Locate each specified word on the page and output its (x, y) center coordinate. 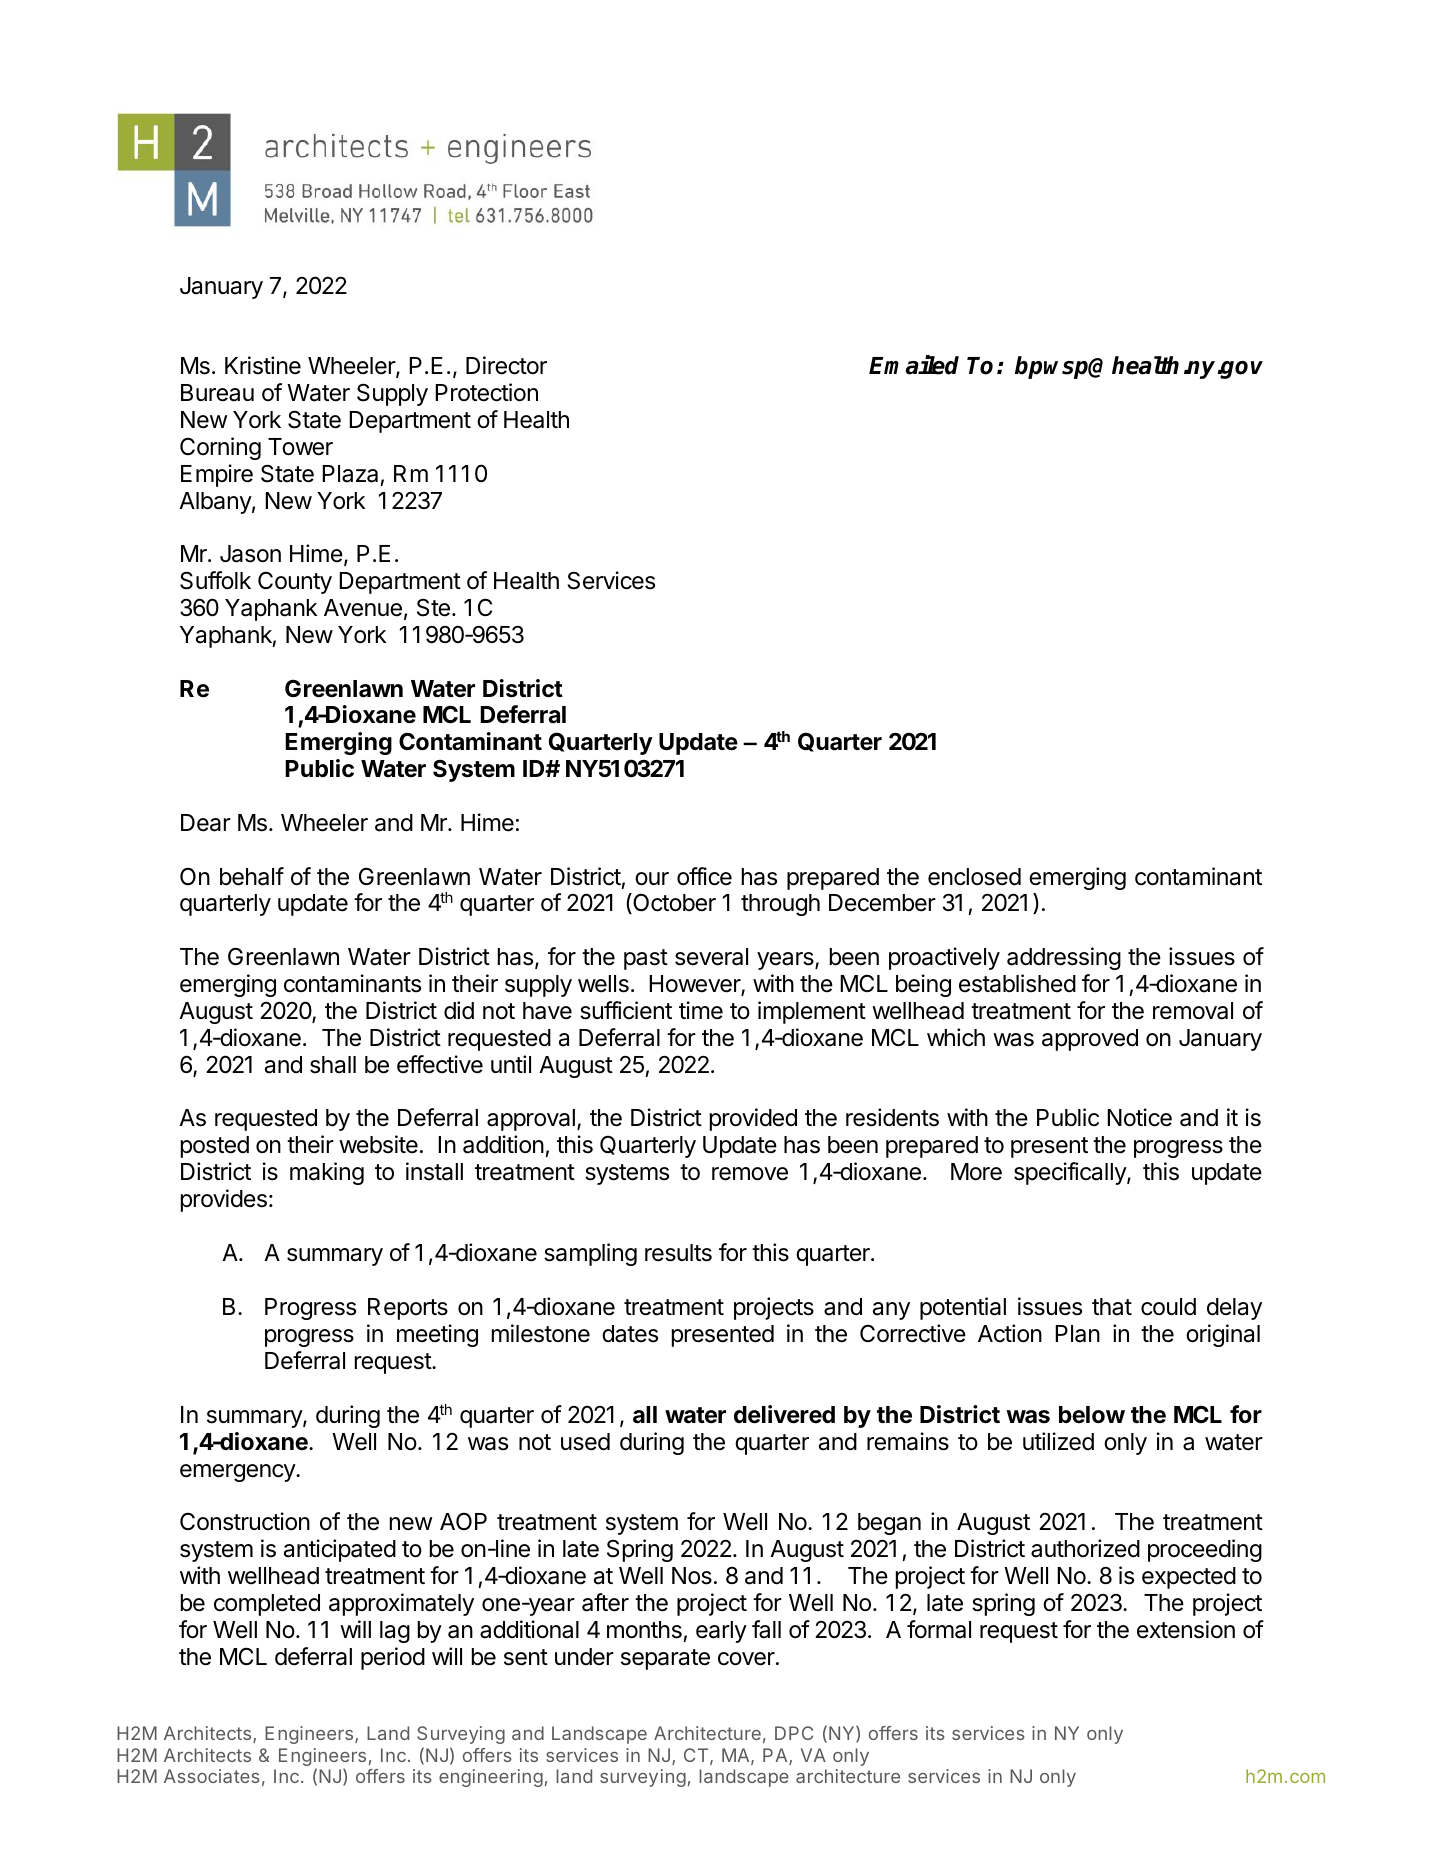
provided (753, 1119)
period (393, 1658)
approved (1090, 1040)
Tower (300, 447)
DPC (794, 1733)
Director (506, 365)
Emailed (914, 365)
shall (333, 1065)
